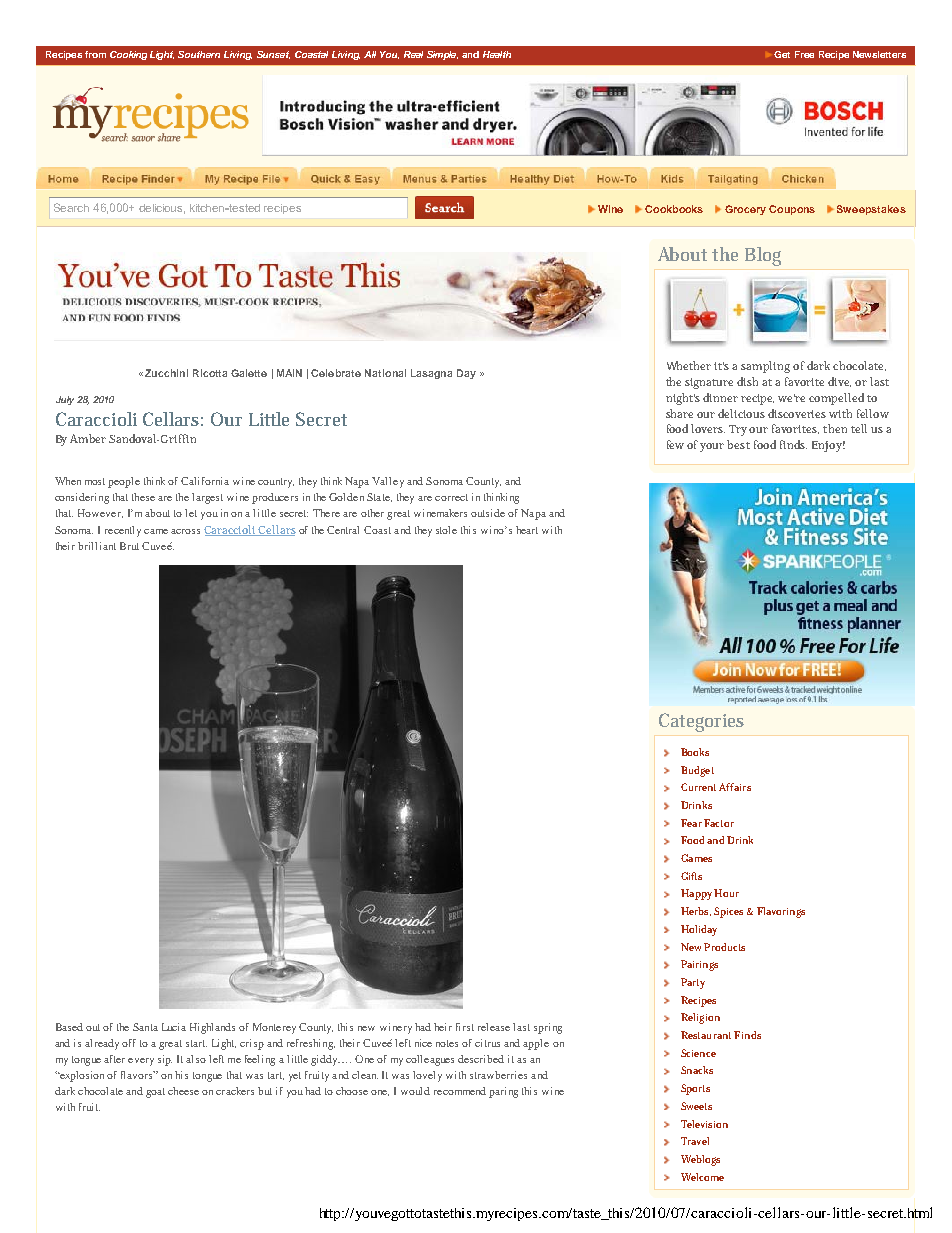  Describe the element at coordinates (497, 54) in the screenshot. I see `Health` at that location.
